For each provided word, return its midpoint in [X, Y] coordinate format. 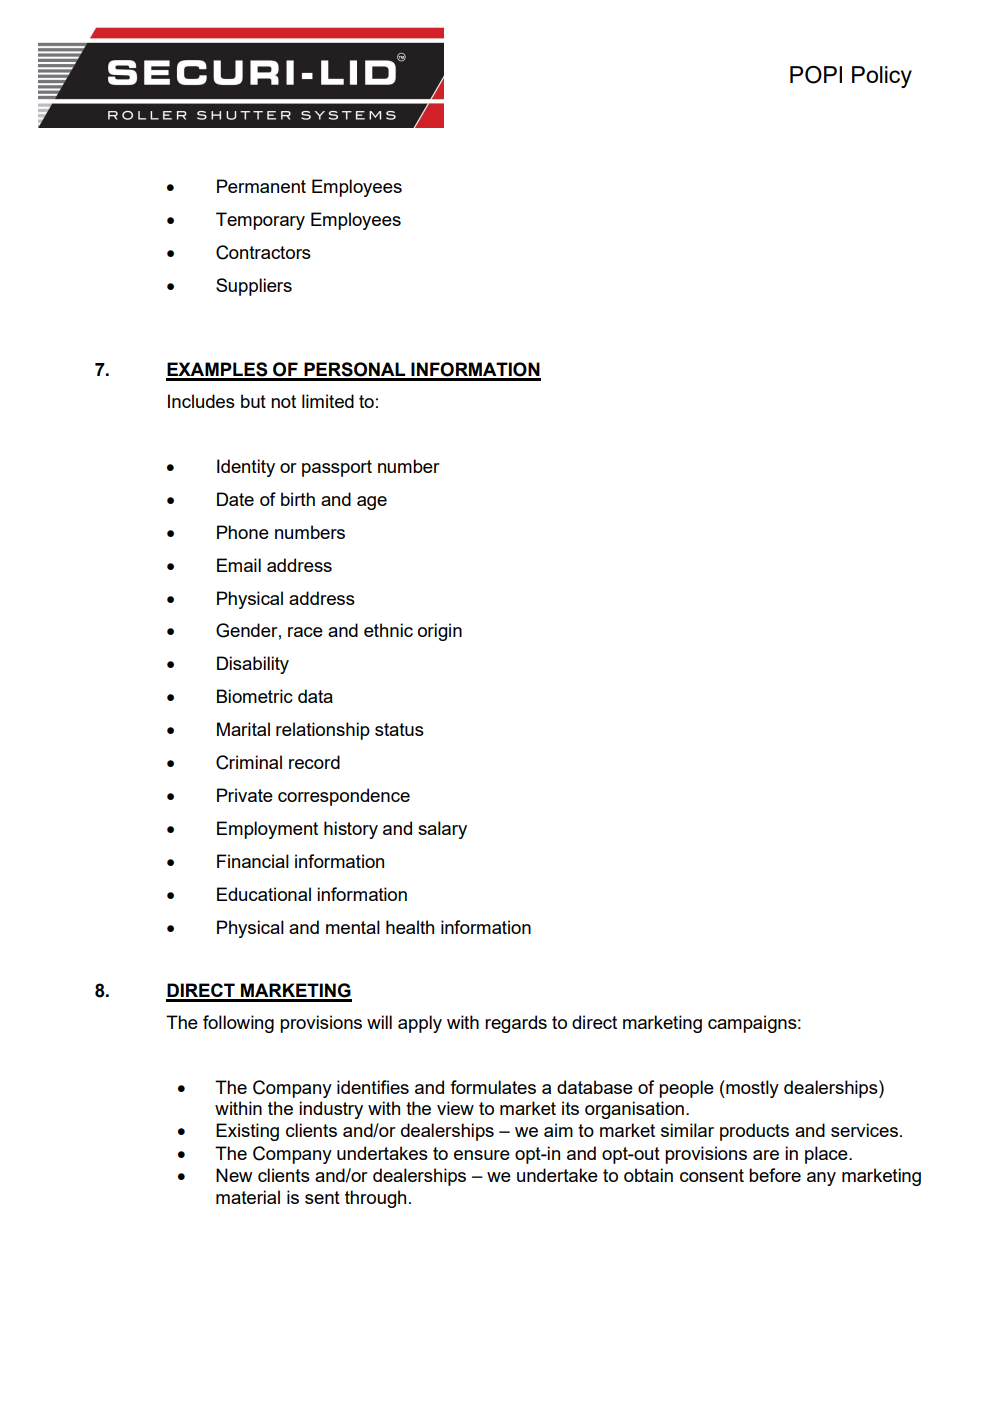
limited [328, 401]
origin [440, 632]
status [399, 729]
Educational [264, 894]
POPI [816, 75]
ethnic [388, 630]
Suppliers [254, 287]
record [314, 762]
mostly [751, 1089]
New [234, 1175]
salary [442, 830]
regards [516, 1024]
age [372, 503]
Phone [243, 532]
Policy [882, 77]
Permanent [261, 186]
